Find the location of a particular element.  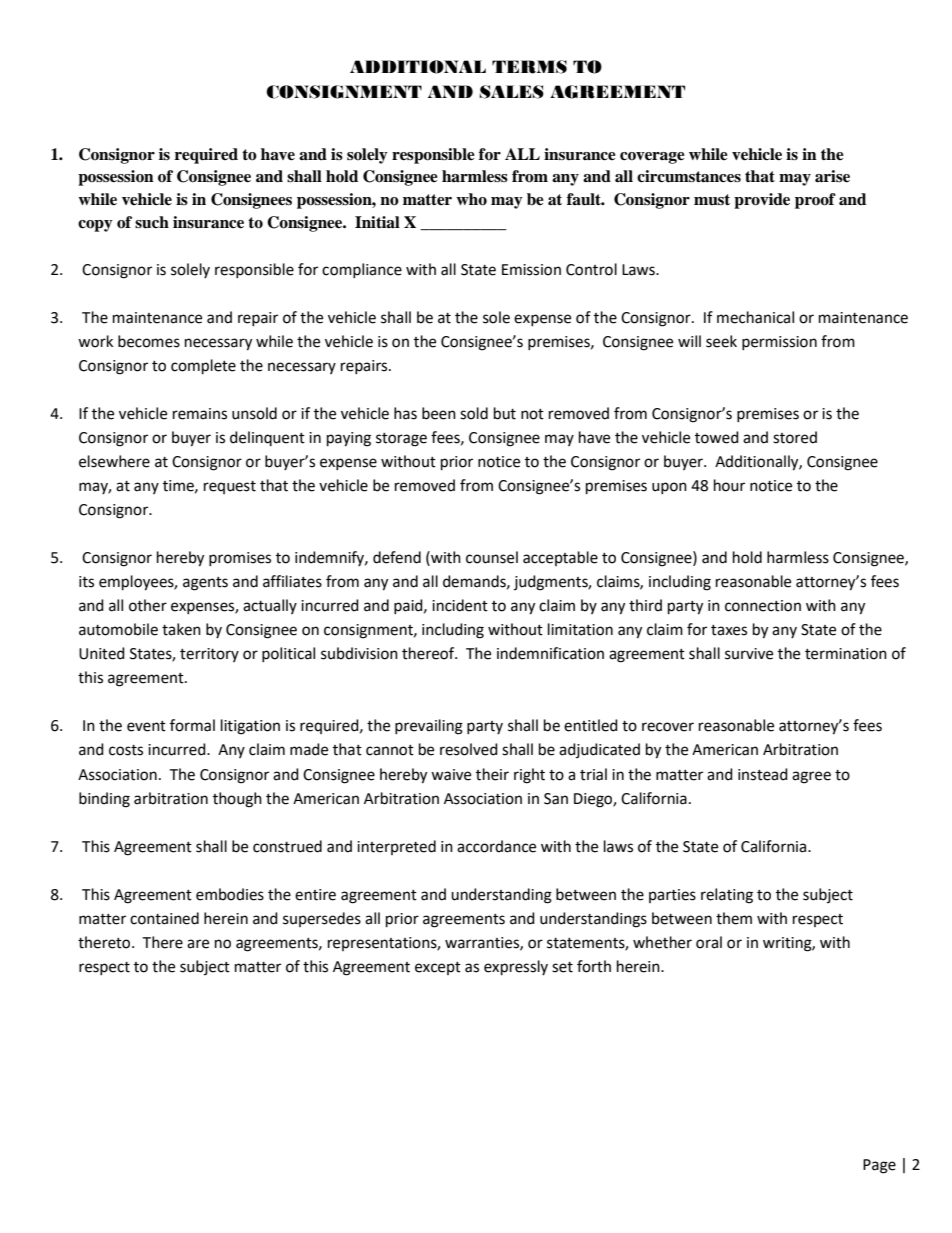

Page is located at coordinates (879, 1166).
